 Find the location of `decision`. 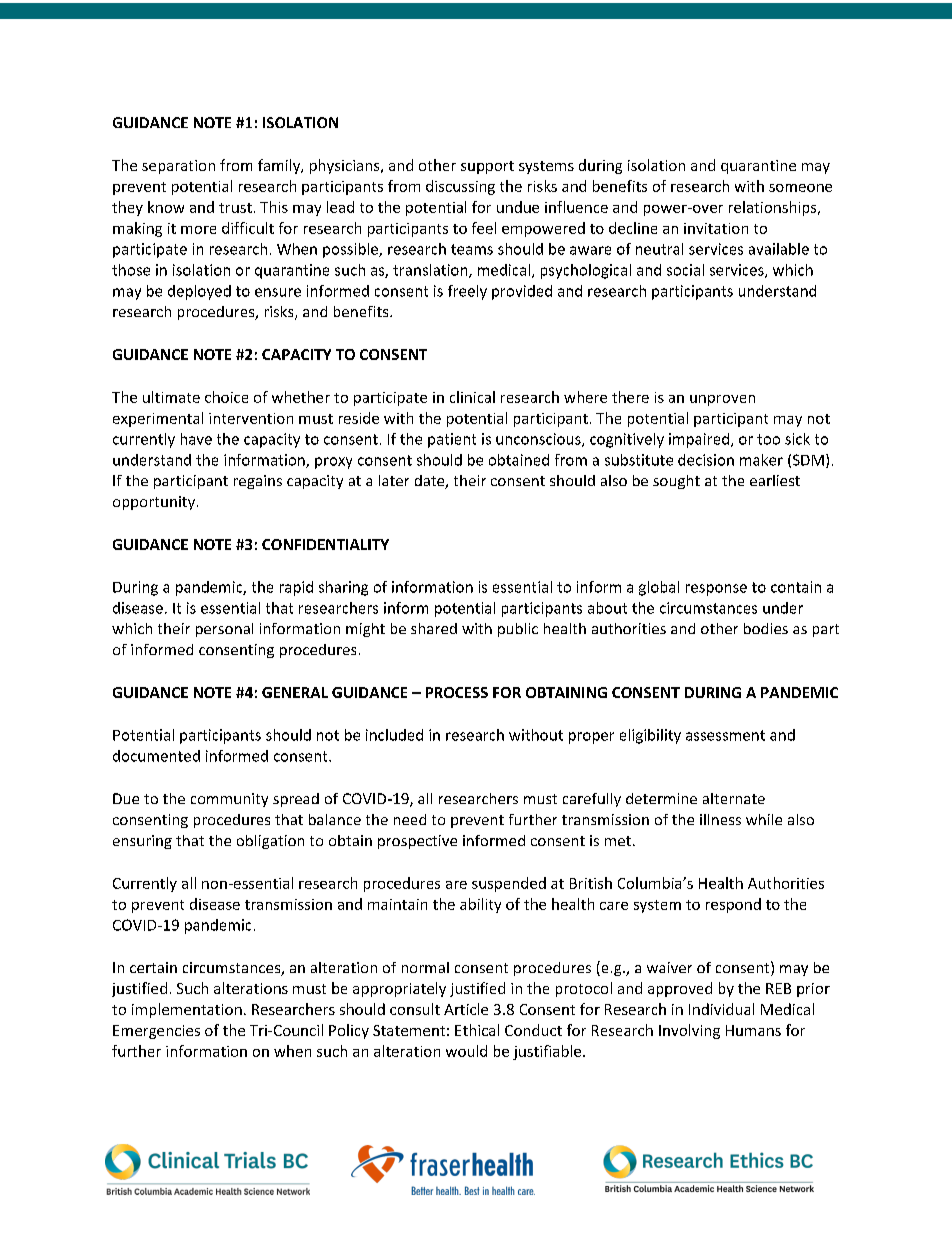

decision is located at coordinates (706, 460).
